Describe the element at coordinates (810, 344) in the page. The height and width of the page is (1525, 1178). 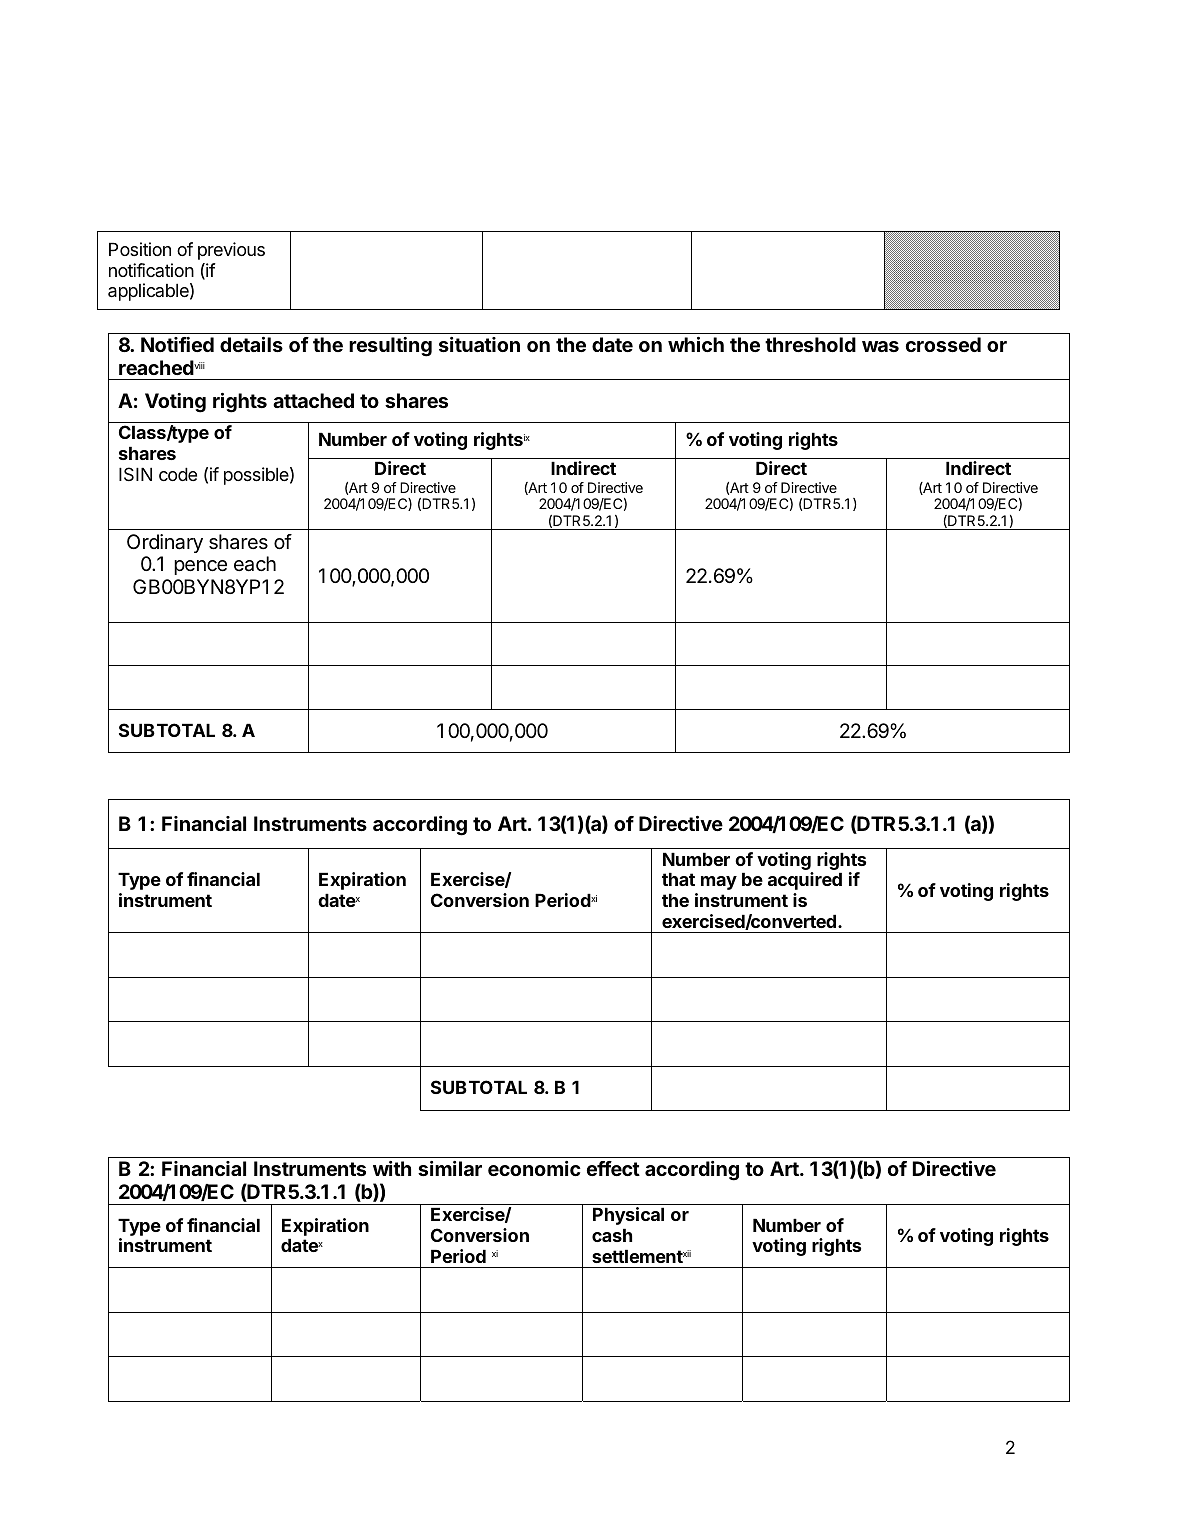
I see `threshold` at that location.
